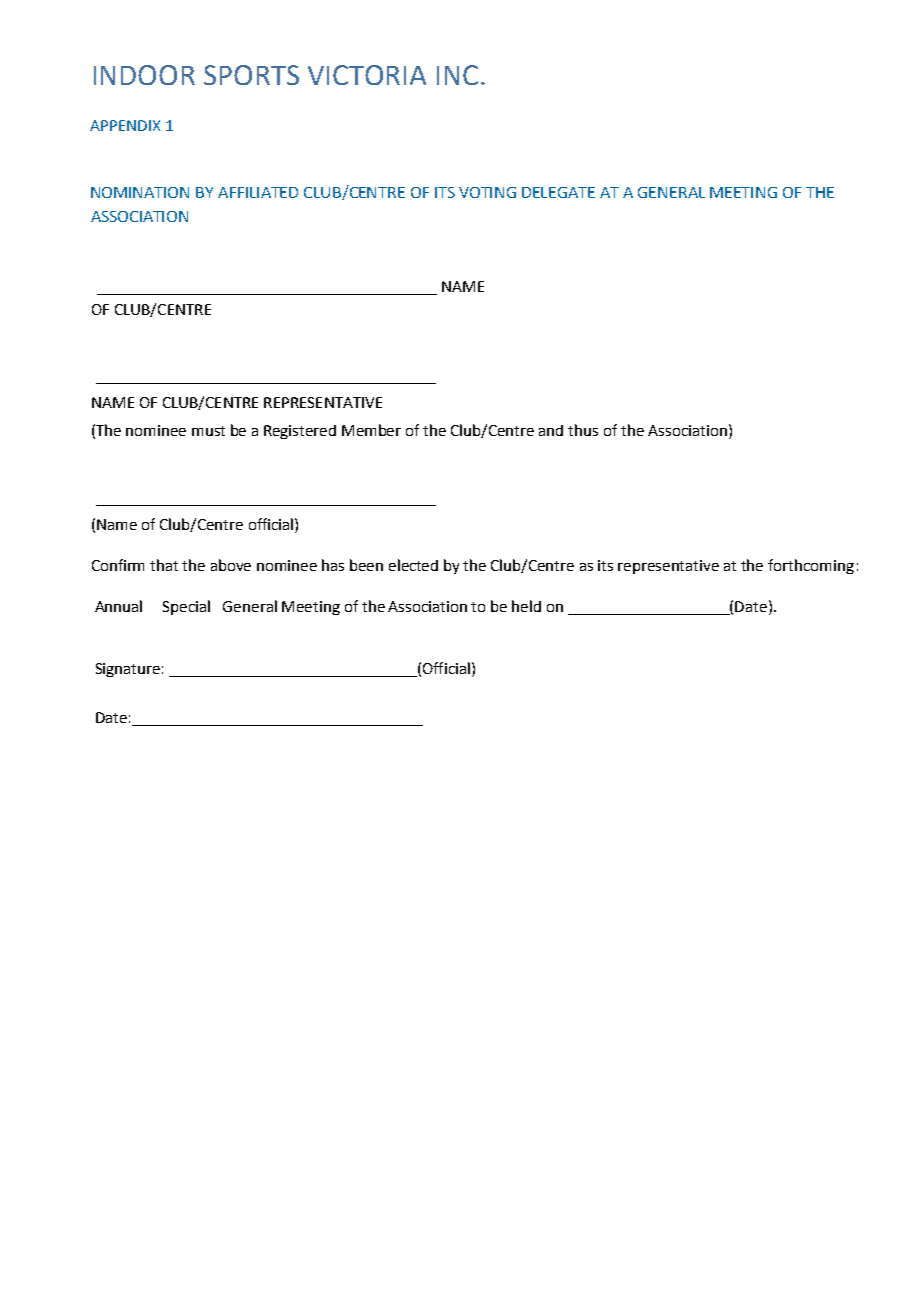 The height and width of the document is (1309, 924). What do you see at coordinates (231, 565) in the document?
I see `above` at bounding box center [231, 565].
